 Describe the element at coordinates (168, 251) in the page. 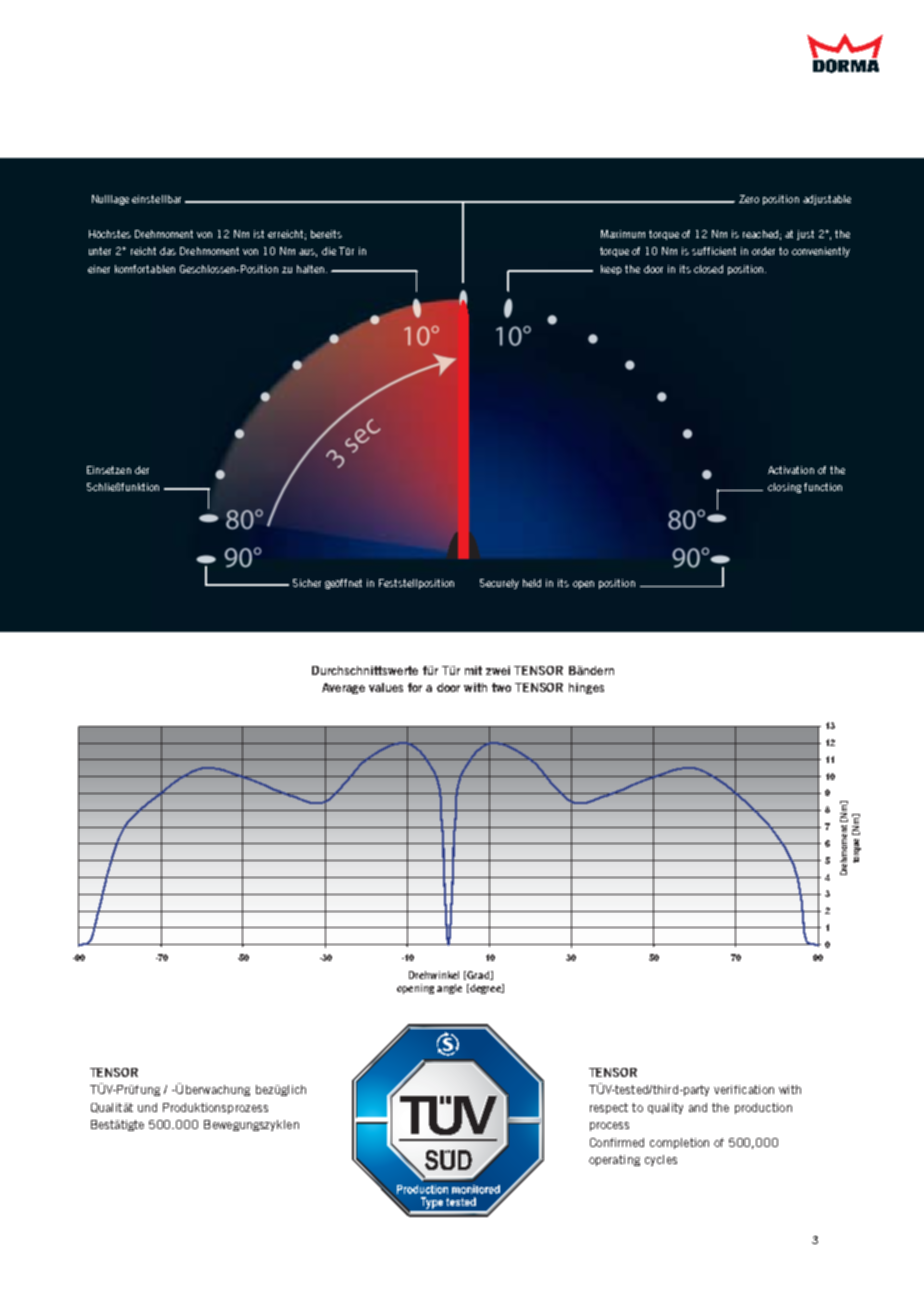

I see `das` at that location.
